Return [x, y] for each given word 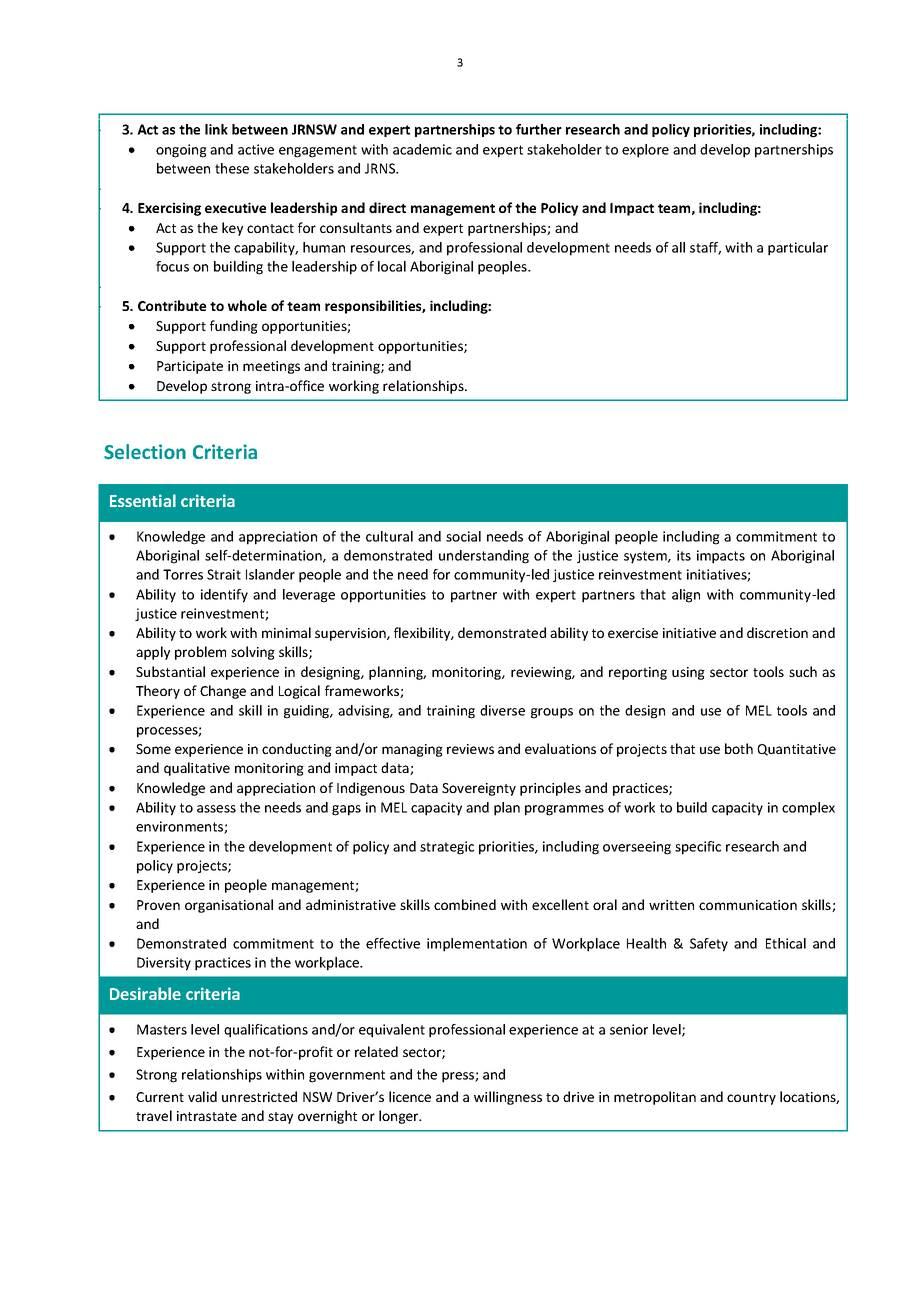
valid [202, 1096]
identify [224, 596]
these [232, 168]
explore [645, 151]
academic [422, 149]
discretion [777, 632]
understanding [484, 557]
